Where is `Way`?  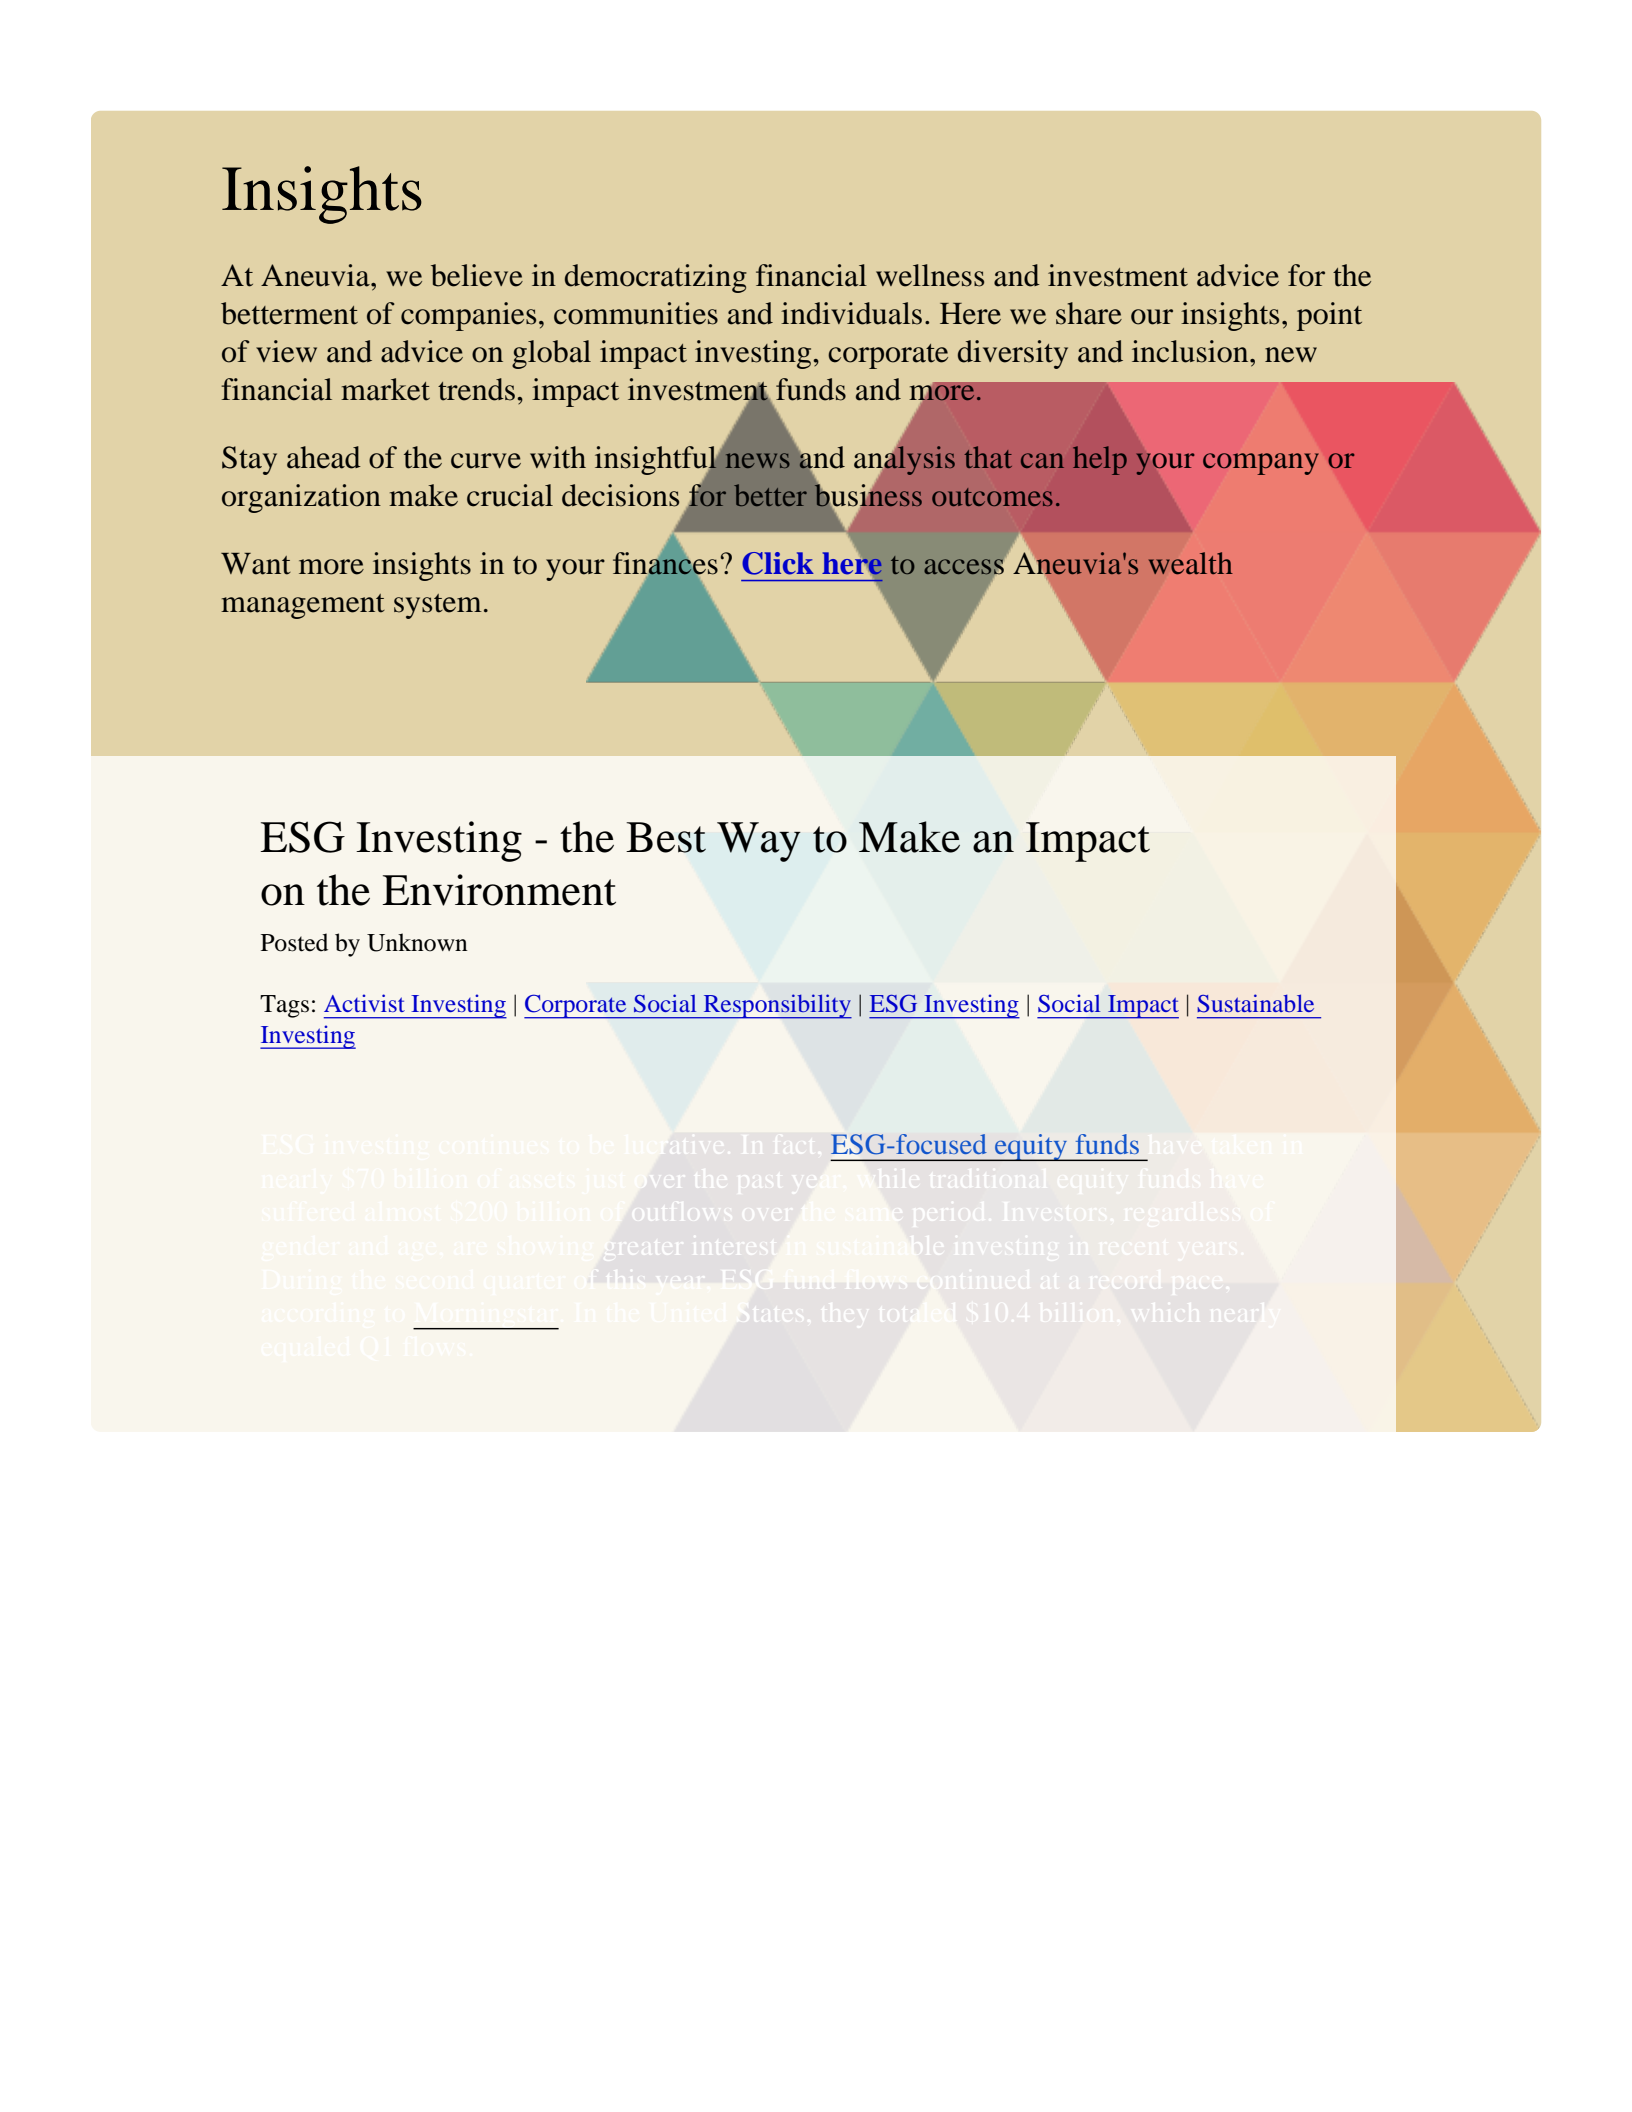 Way is located at coordinates (759, 842).
